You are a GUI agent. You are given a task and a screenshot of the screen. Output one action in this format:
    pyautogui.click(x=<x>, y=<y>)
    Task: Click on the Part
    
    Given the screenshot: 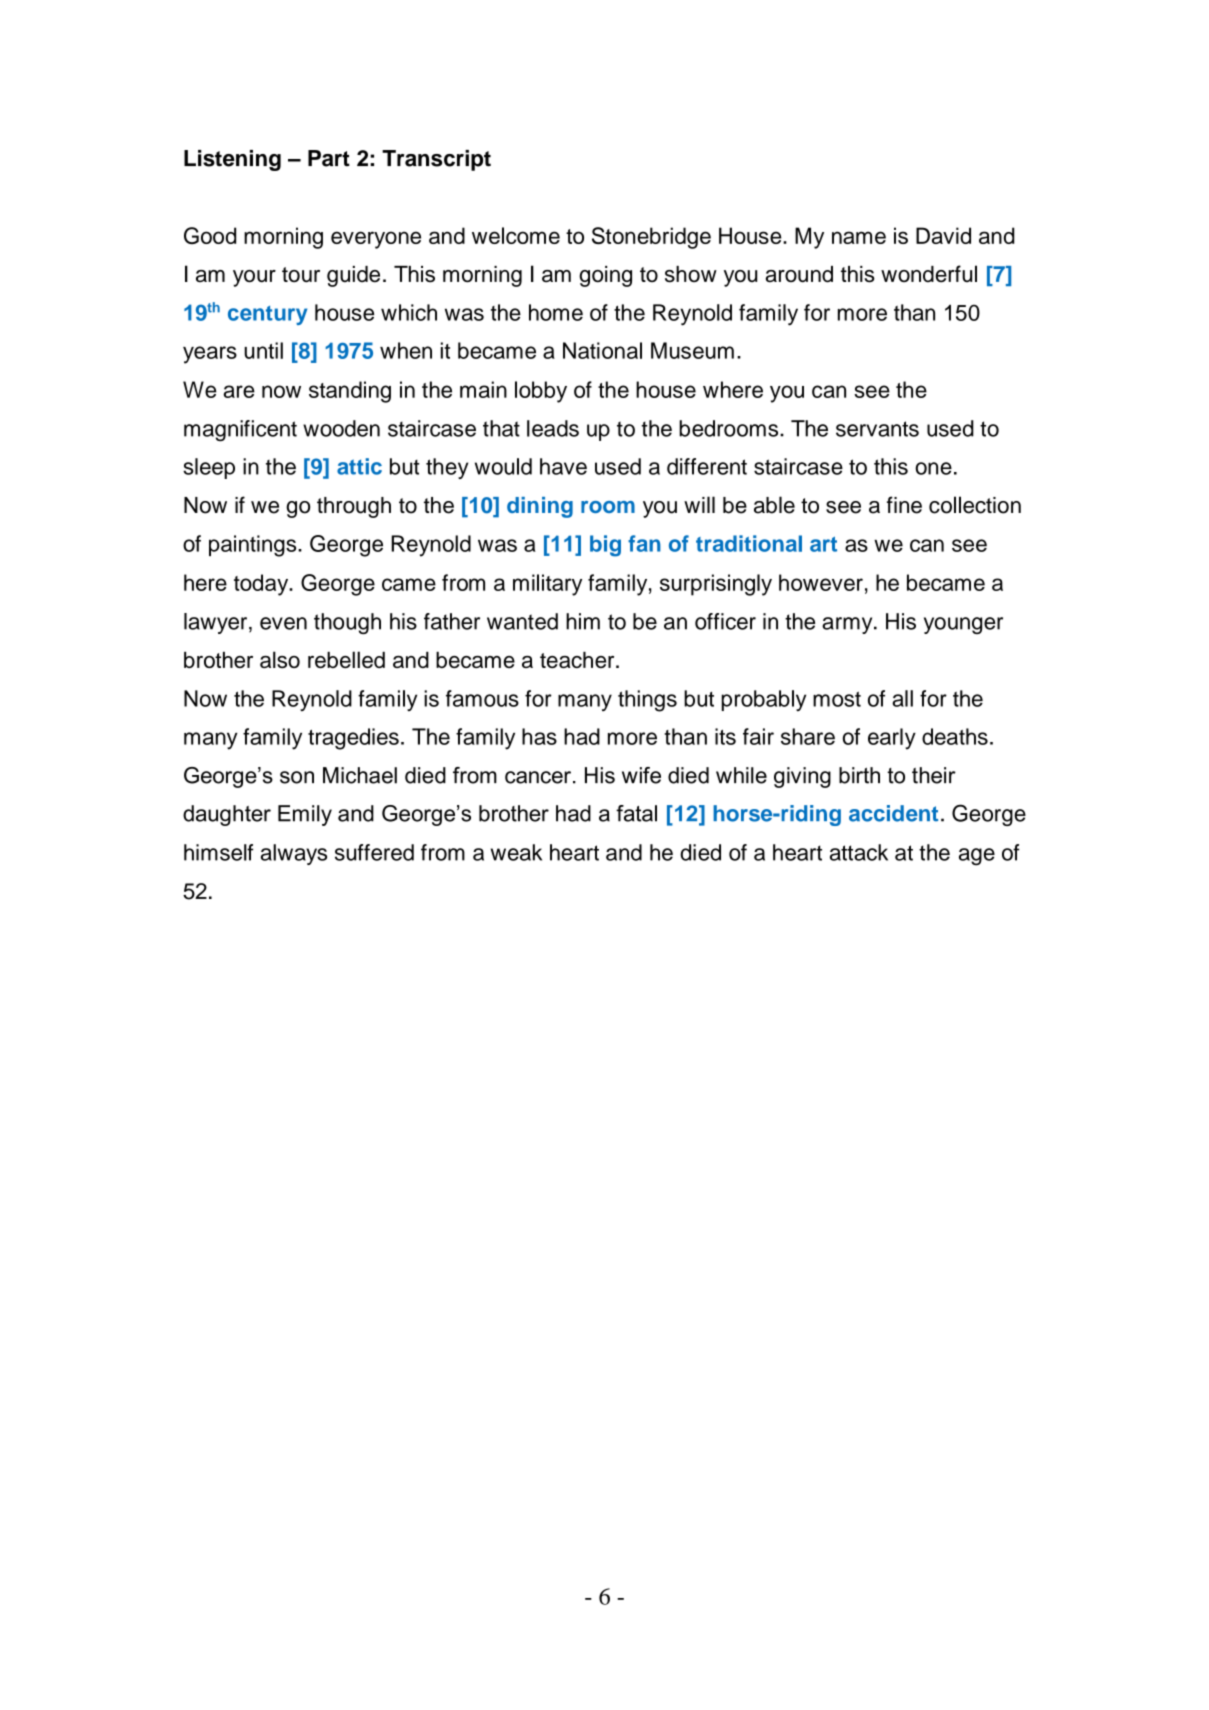 What is the action you would take?
    pyautogui.click(x=329, y=158)
